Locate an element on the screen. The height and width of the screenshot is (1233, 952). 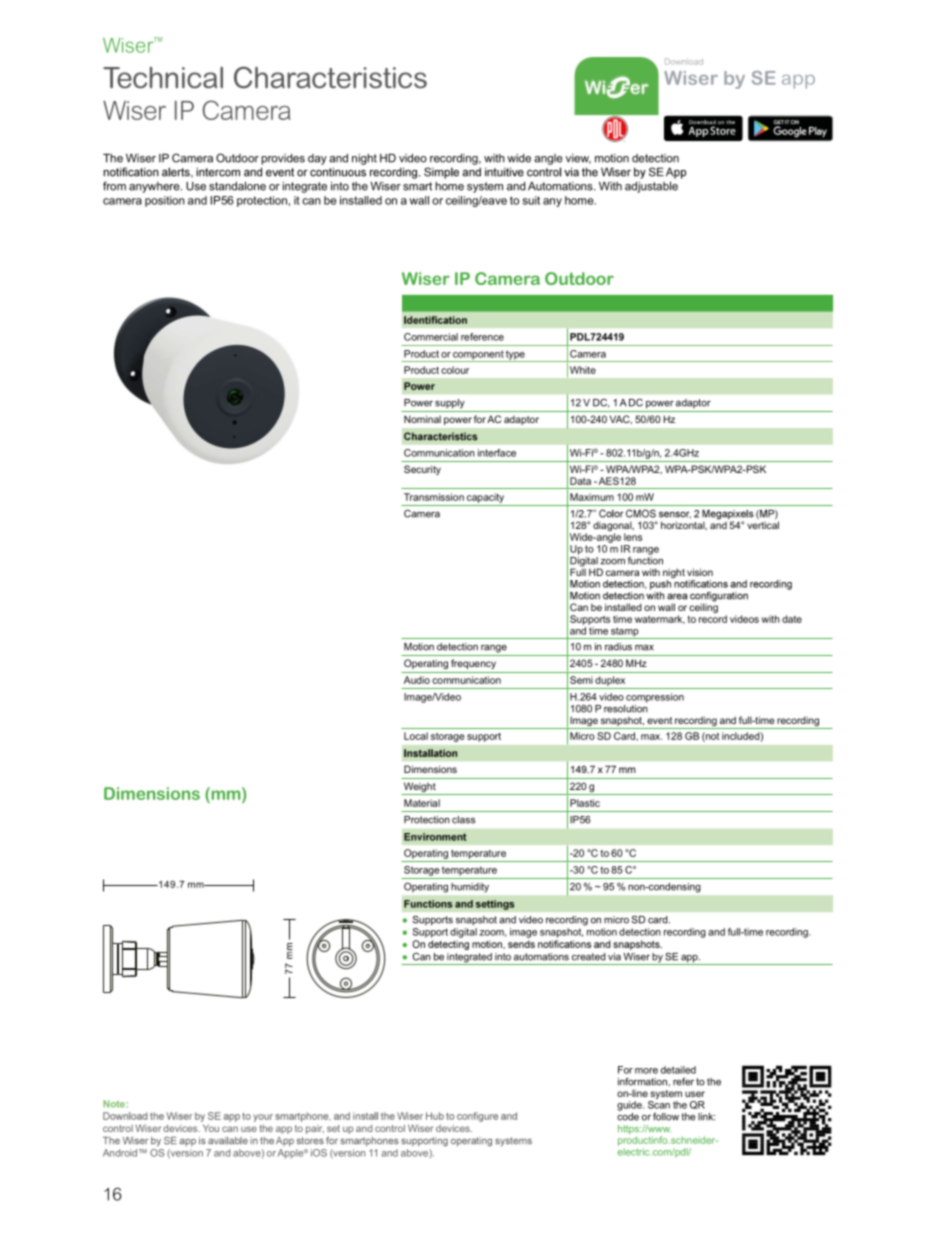
link is located at coordinates (707, 1117).
